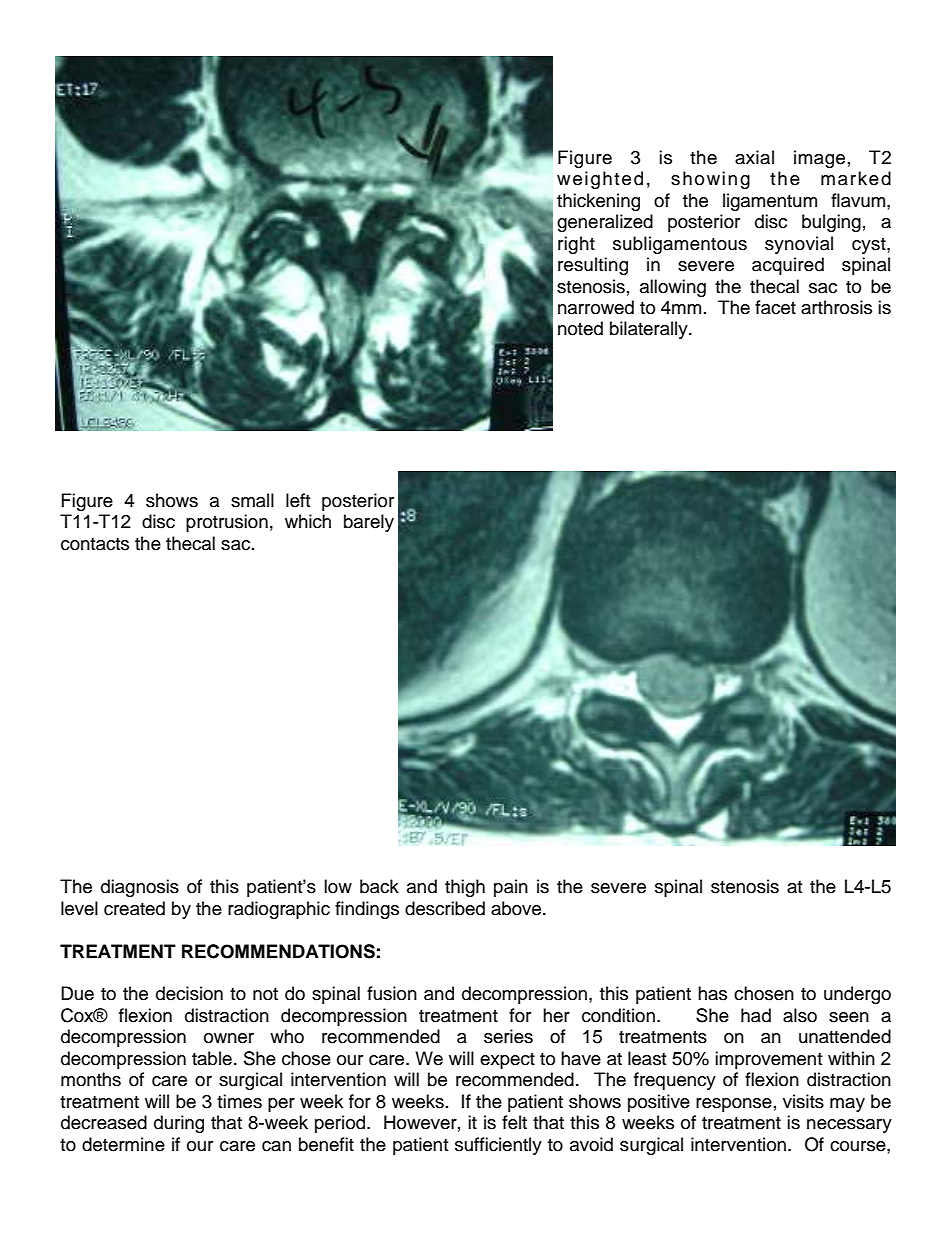 This screenshot has width=952, height=1233. Describe the element at coordinates (179, 1124) in the screenshot. I see `during` at that location.
